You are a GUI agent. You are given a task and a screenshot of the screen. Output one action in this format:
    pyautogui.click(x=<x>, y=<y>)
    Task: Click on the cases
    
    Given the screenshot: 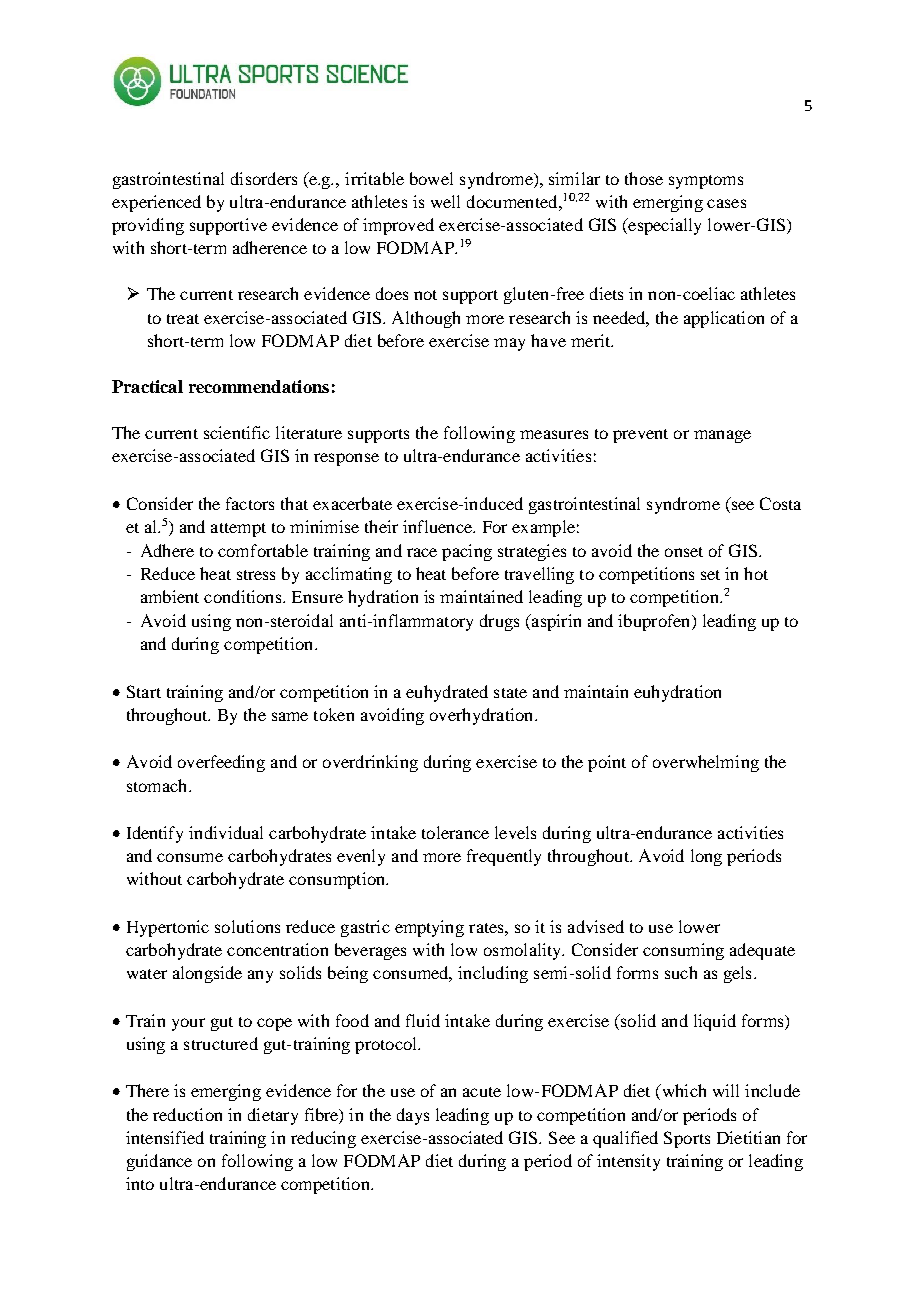 What is the action you would take?
    pyautogui.click(x=726, y=203)
